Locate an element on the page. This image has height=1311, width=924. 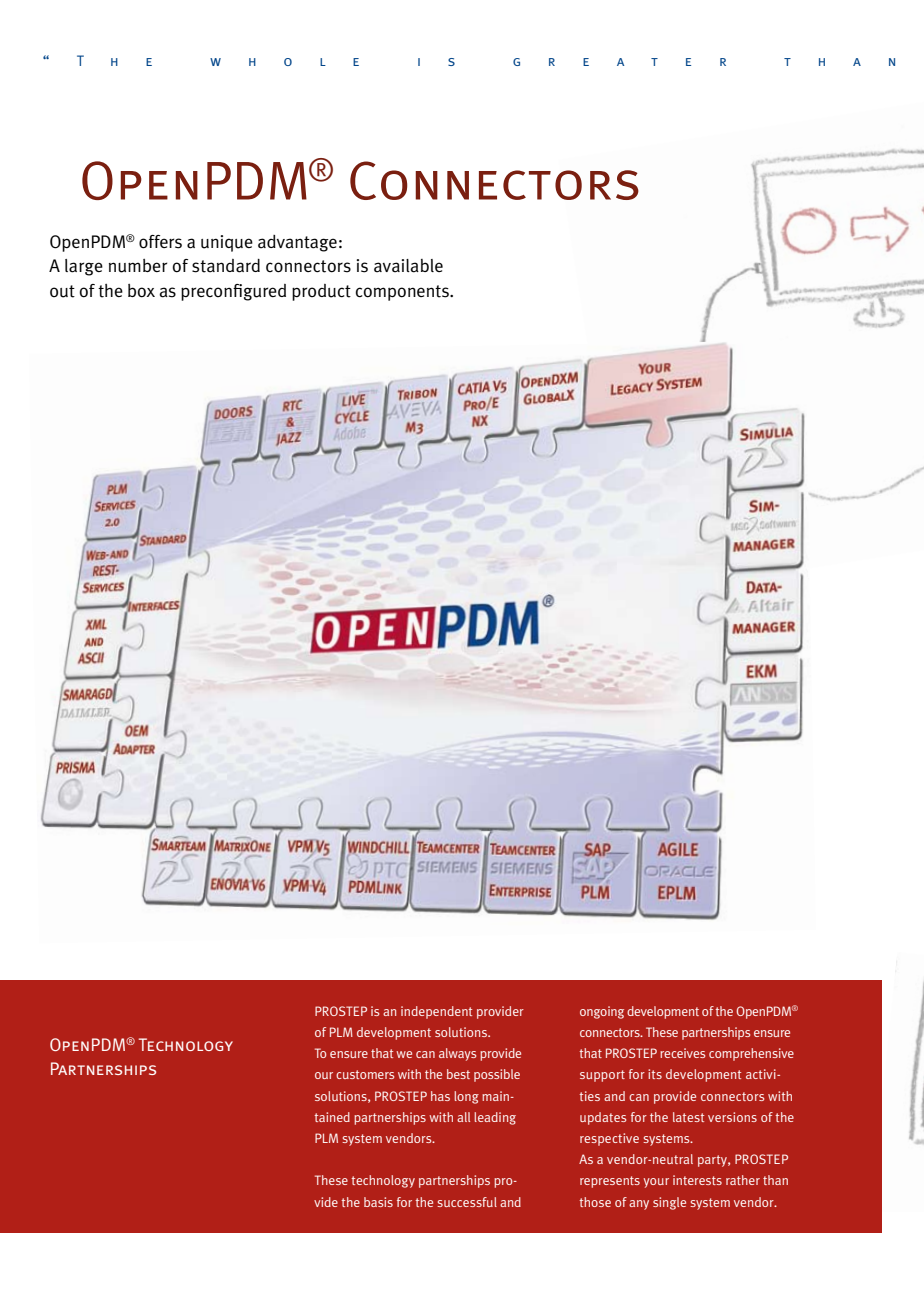
successful is located at coordinates (467, 1202).
